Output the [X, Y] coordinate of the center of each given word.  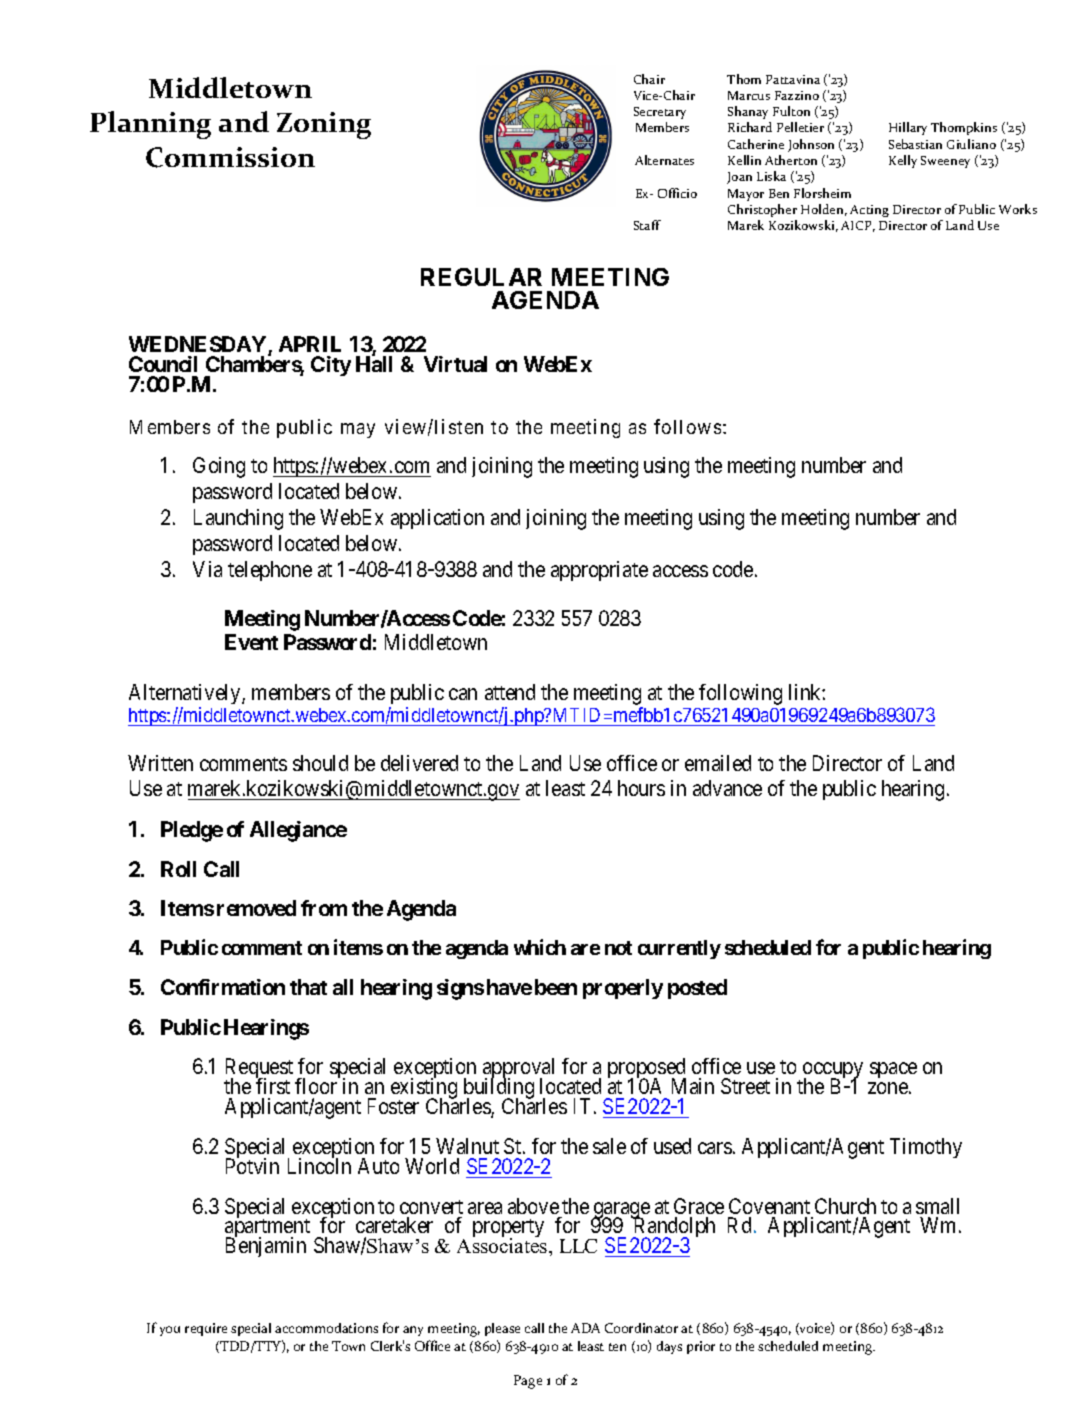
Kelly [903, 161]
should [320, 763]
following [740, 694]
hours [641, 788]
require [206, 1329]
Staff [647, 225]
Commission [230, 157]
